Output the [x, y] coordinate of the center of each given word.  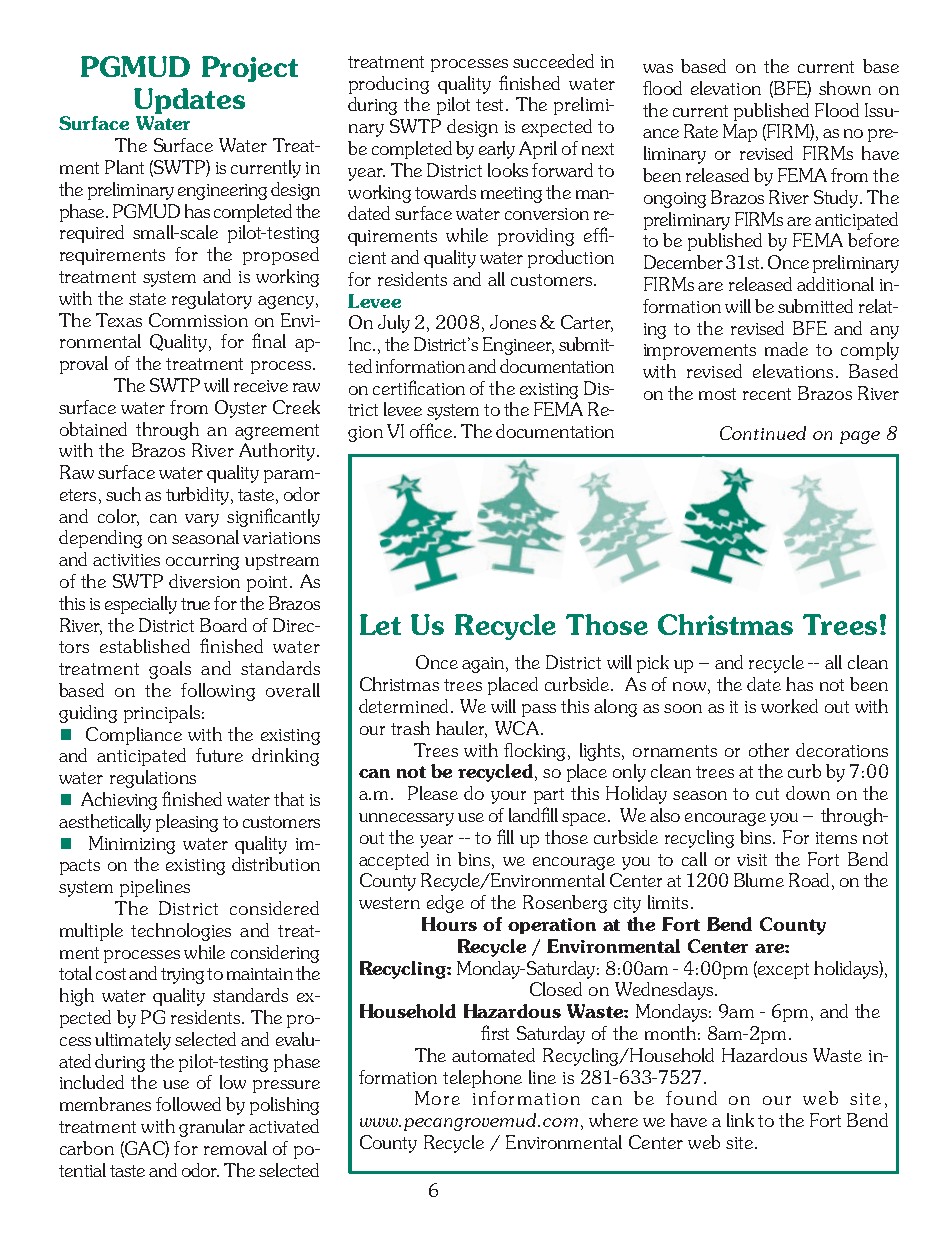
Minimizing [132, 845]
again [485, 665]
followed [188, 1104]
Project [250, 69]
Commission [198, 320]
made [786, 349]
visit [752, 860]
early [497, 150]
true [195, 604]
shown [845, 88]
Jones [513, 322]
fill [505, 836]
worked [789, 706]
